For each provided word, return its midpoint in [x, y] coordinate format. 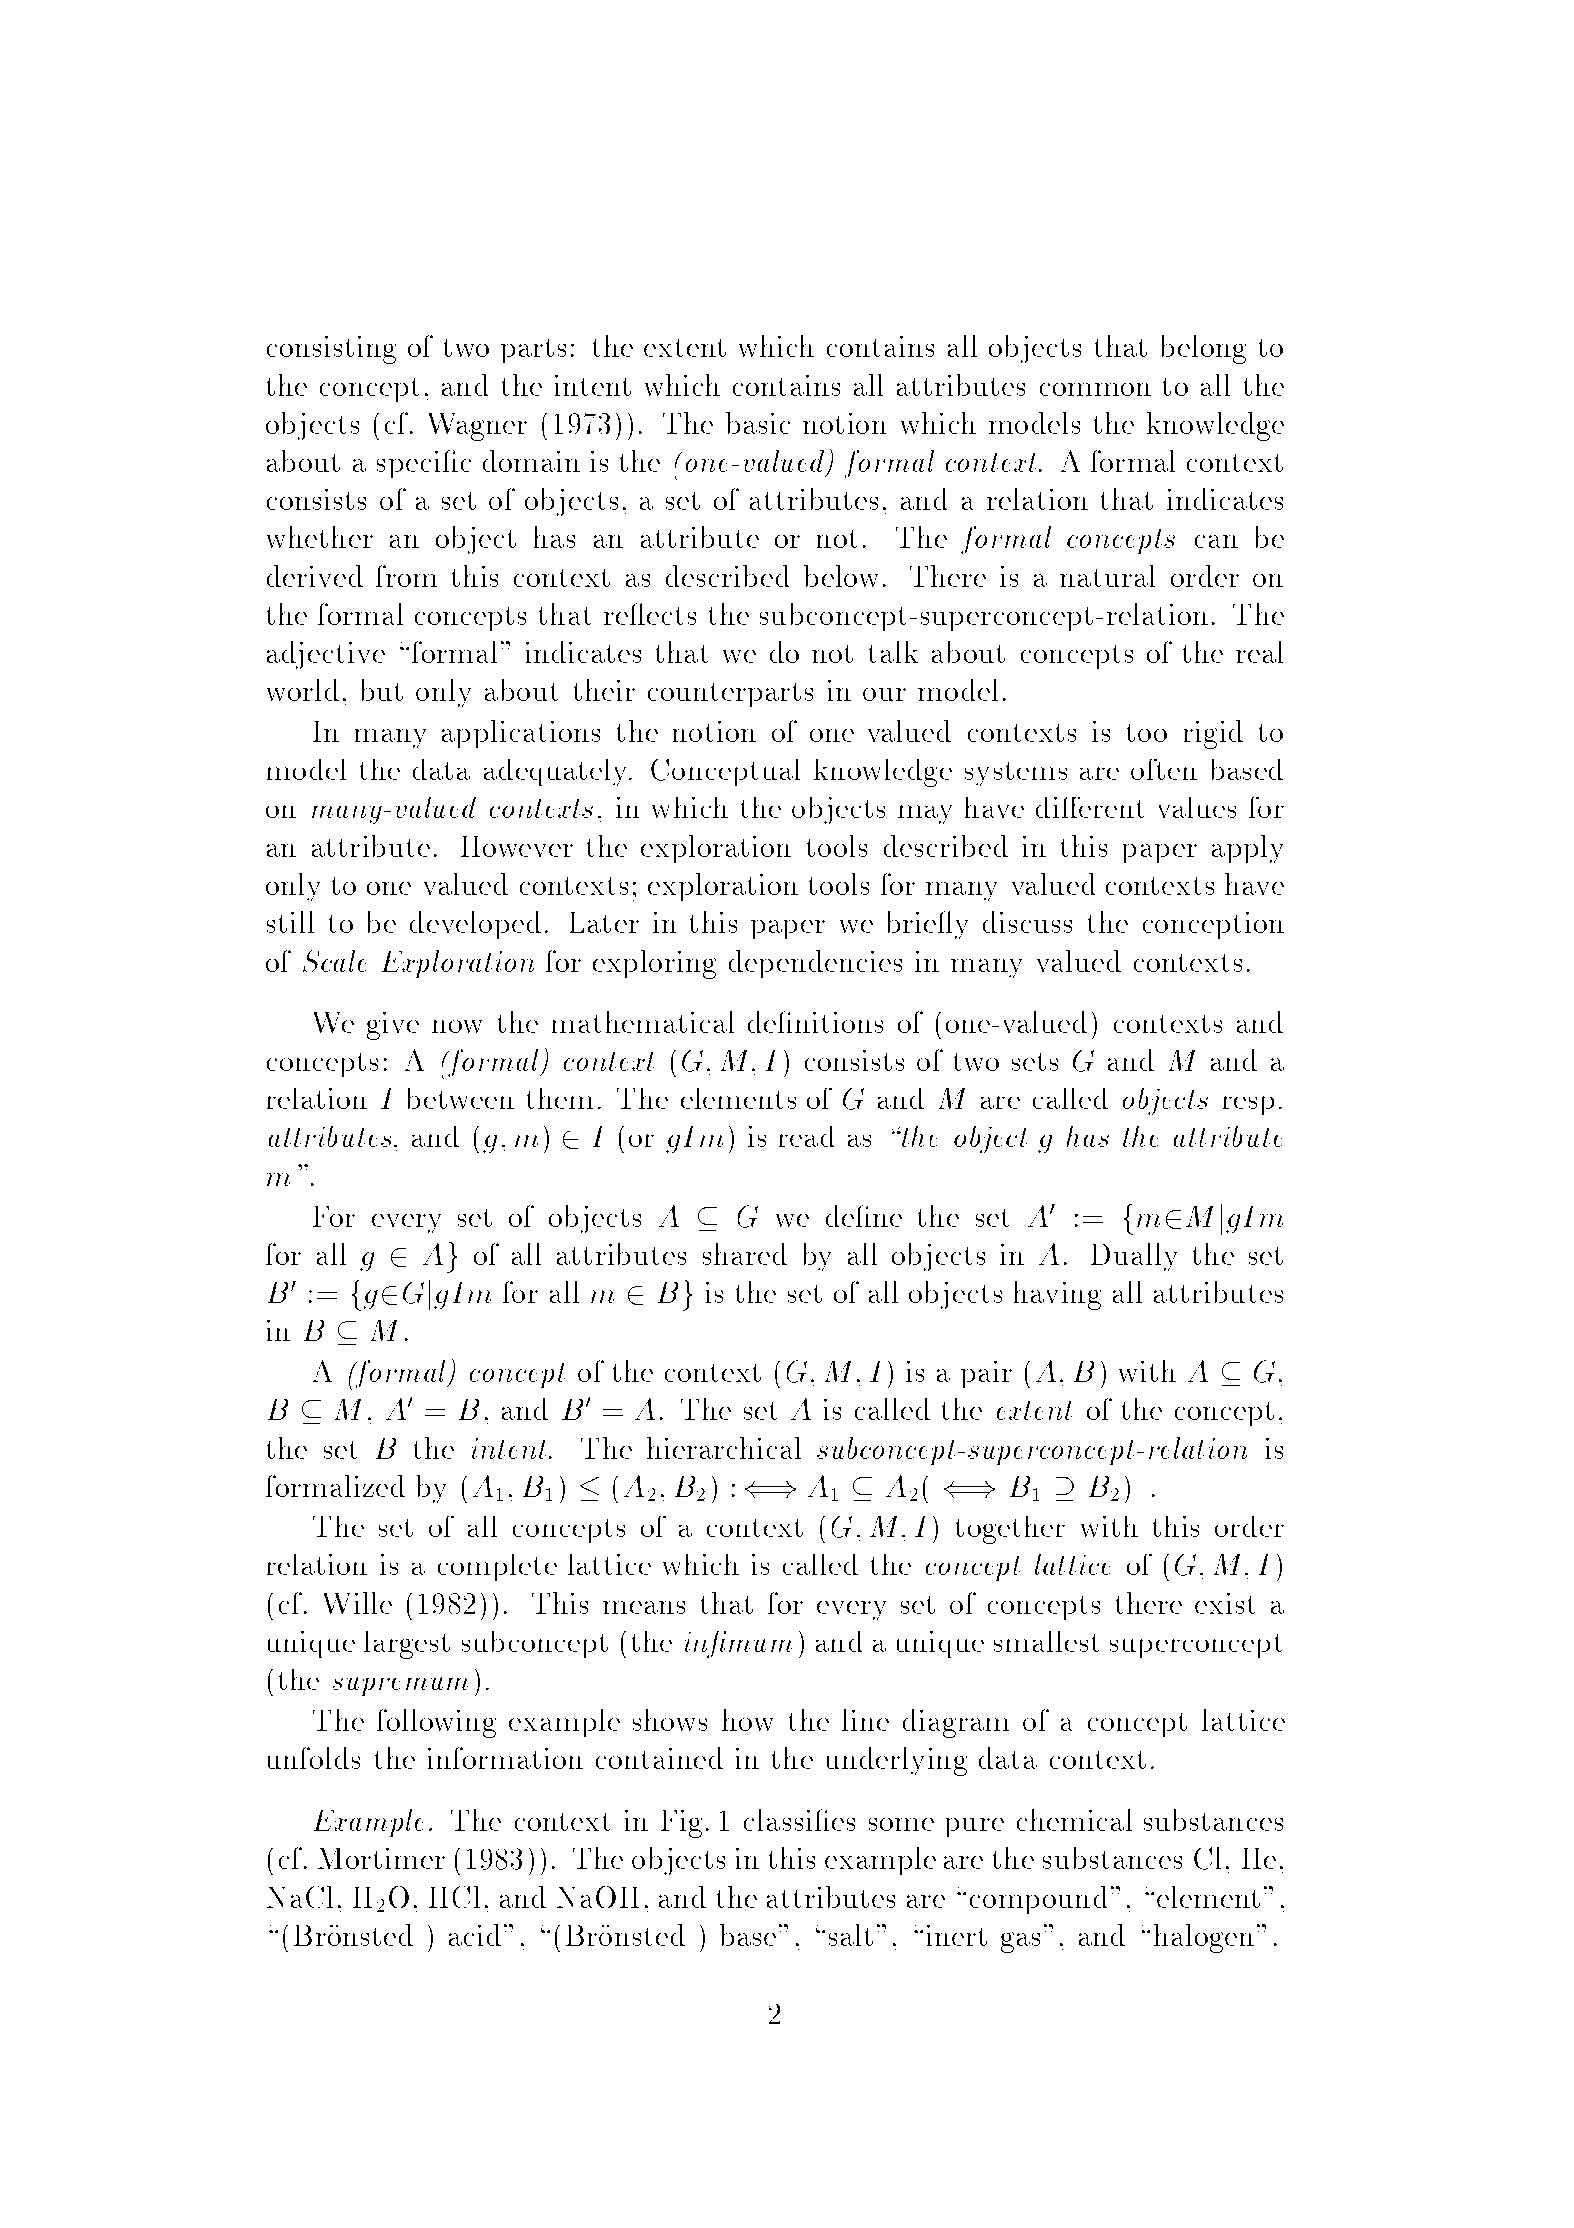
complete [497, 1567]
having [1057, 1295]
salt [851, 1935]
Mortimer [381, 1858]
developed [475, 925]
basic [758, 423]
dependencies [815, 964]
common [1095, 389]
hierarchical [724, 1448]
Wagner [478, 427]
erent [1111, 807]
